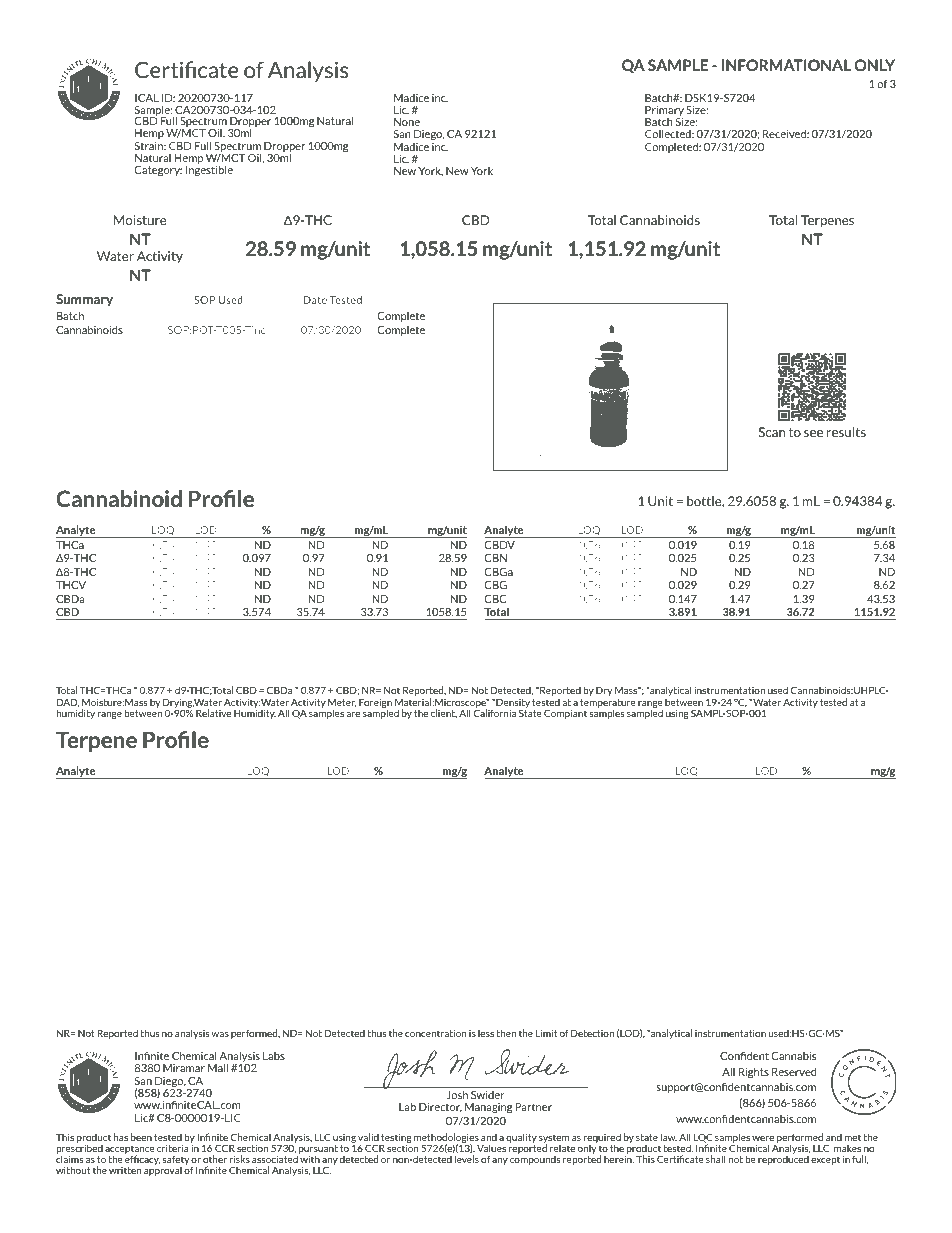 This page has height=1233, width=952. What do you see at coordinates (315, 300) in the page?
I see `Date` at bounding box center [315, 300].
